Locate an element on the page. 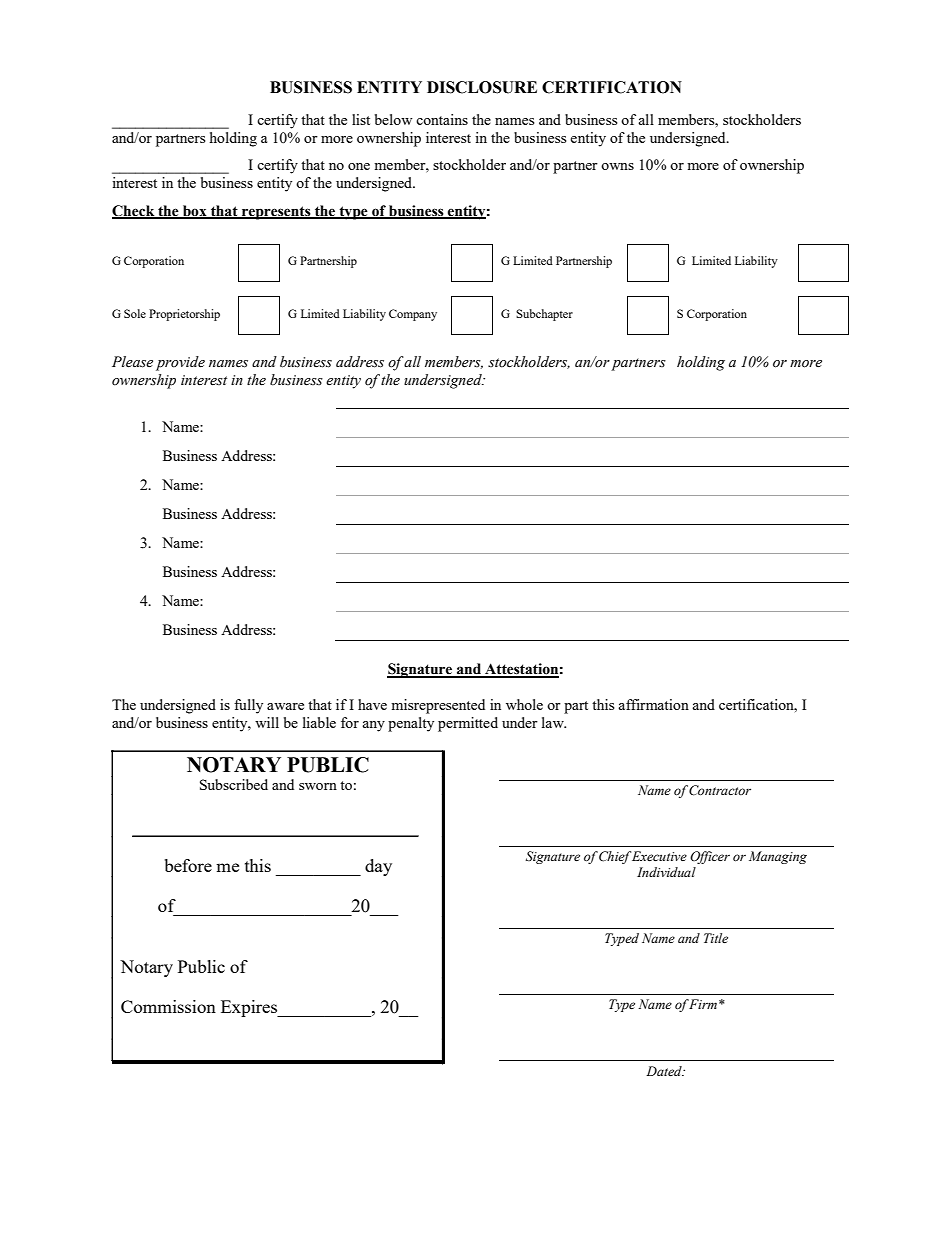 Image resolution: width=952 pixels, height=1233 pixels. fully is located at coordinates (248, 706).
